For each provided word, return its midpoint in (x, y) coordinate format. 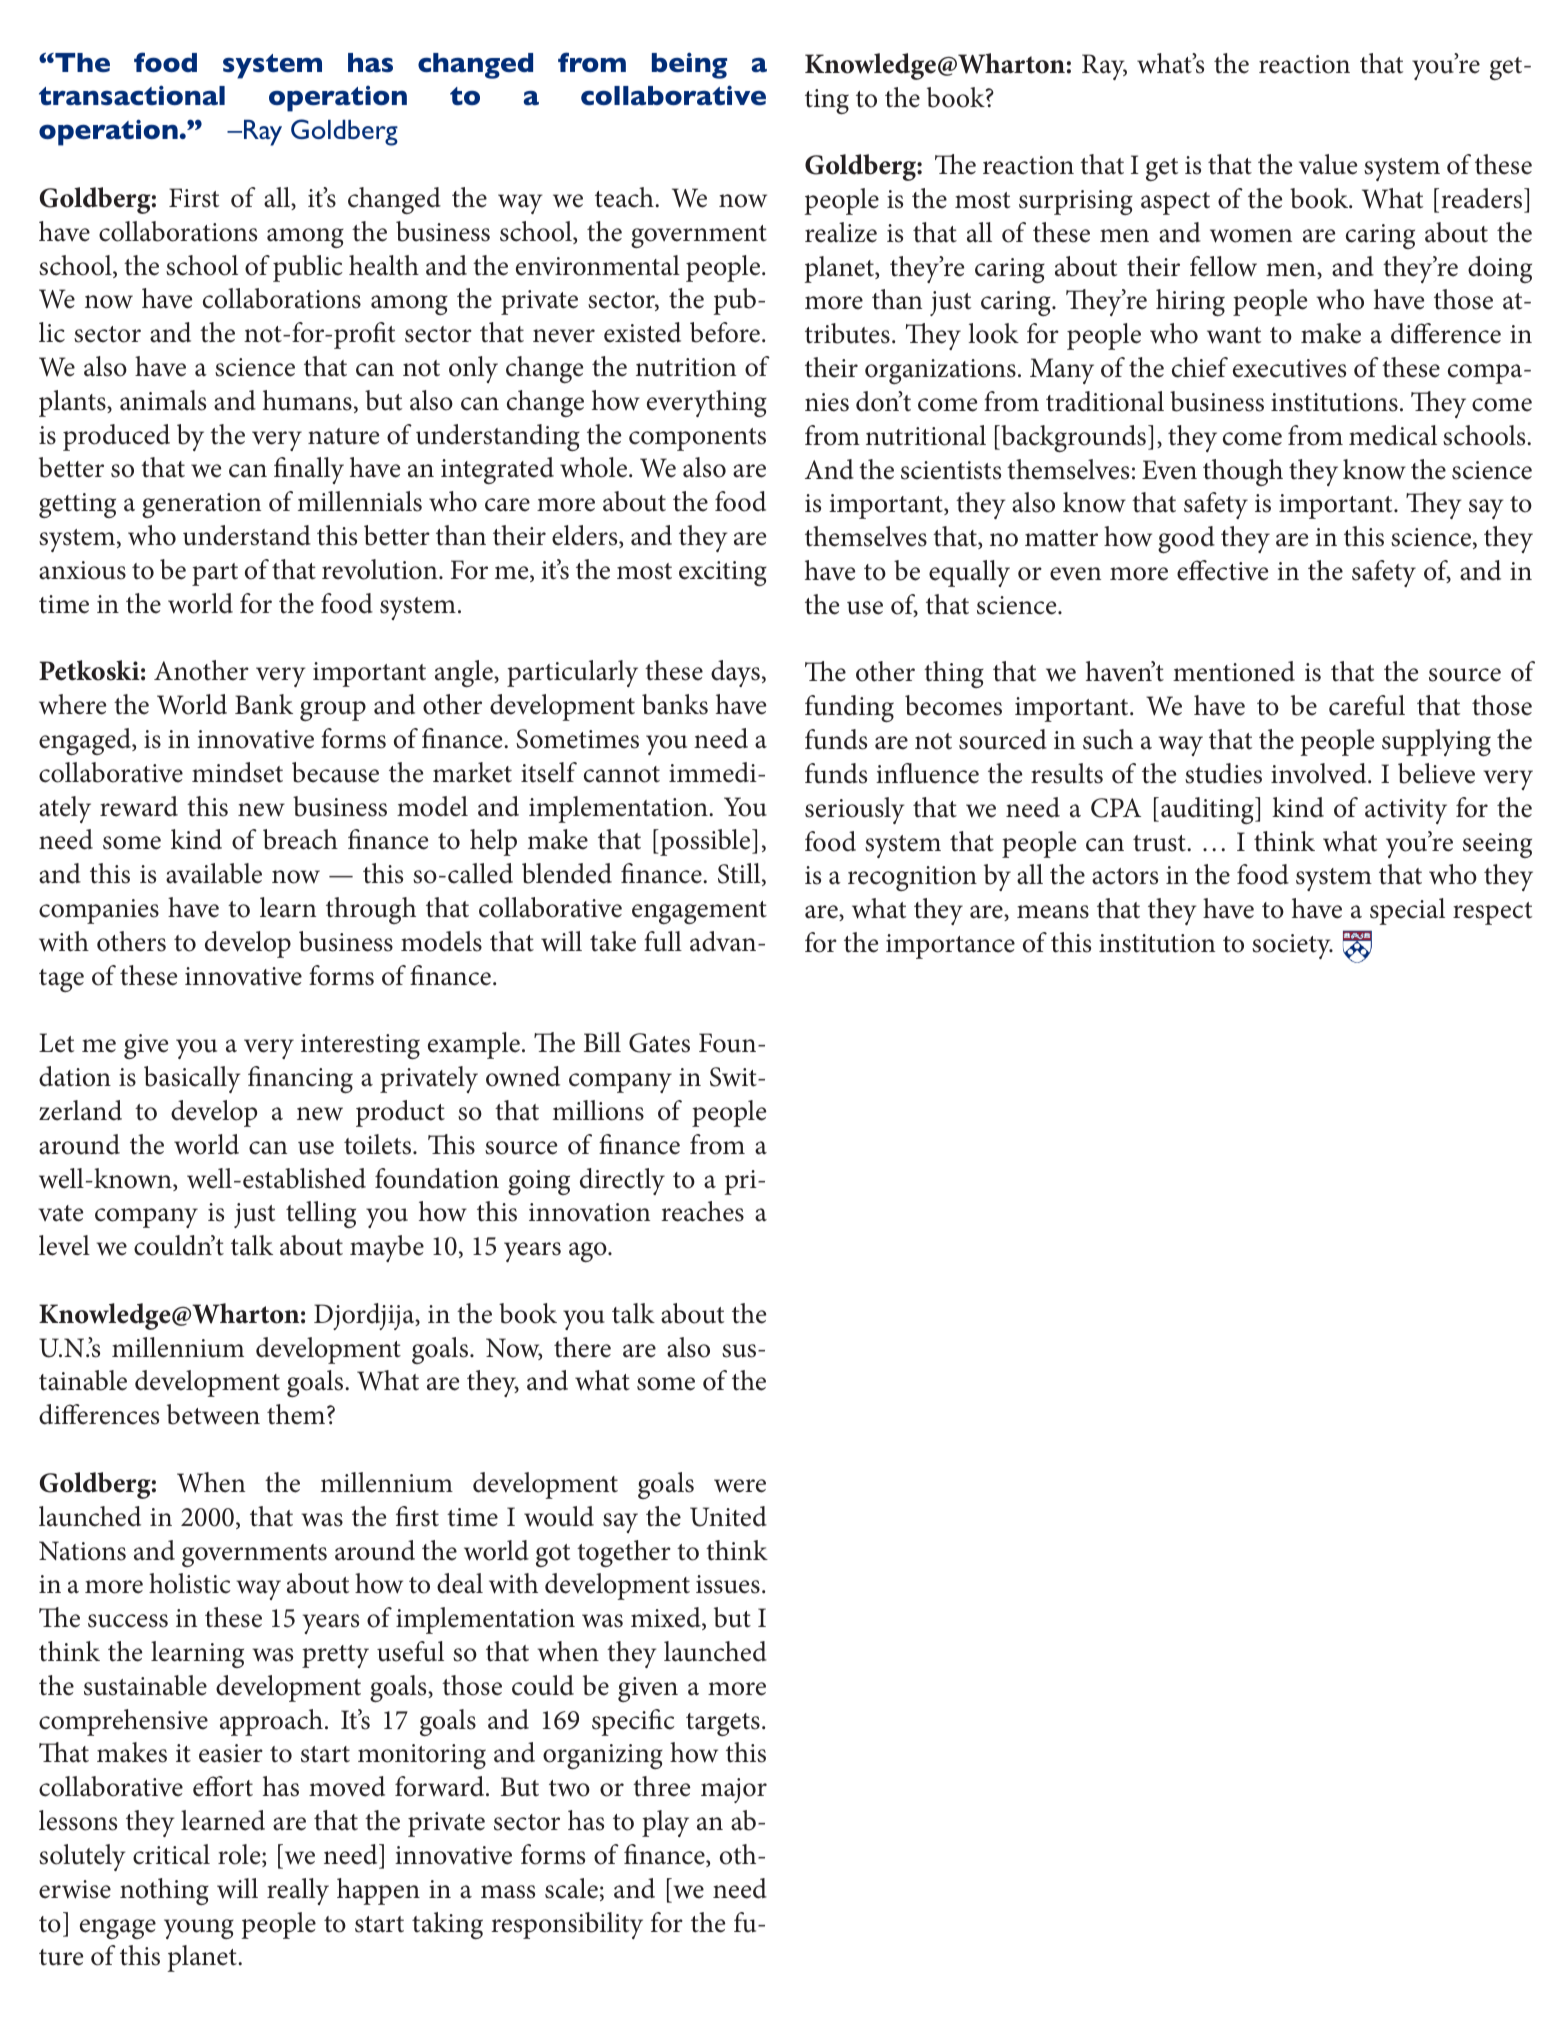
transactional (132, 95)
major (734, 1790)
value (1328, 164)
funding (849, 708)
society (1292, 946)
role (240, 1855)
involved (1320, 773)
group (333, 711)
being (689, 65)
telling (321, 1214)
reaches (702, 1211)
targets (723, 1724)
